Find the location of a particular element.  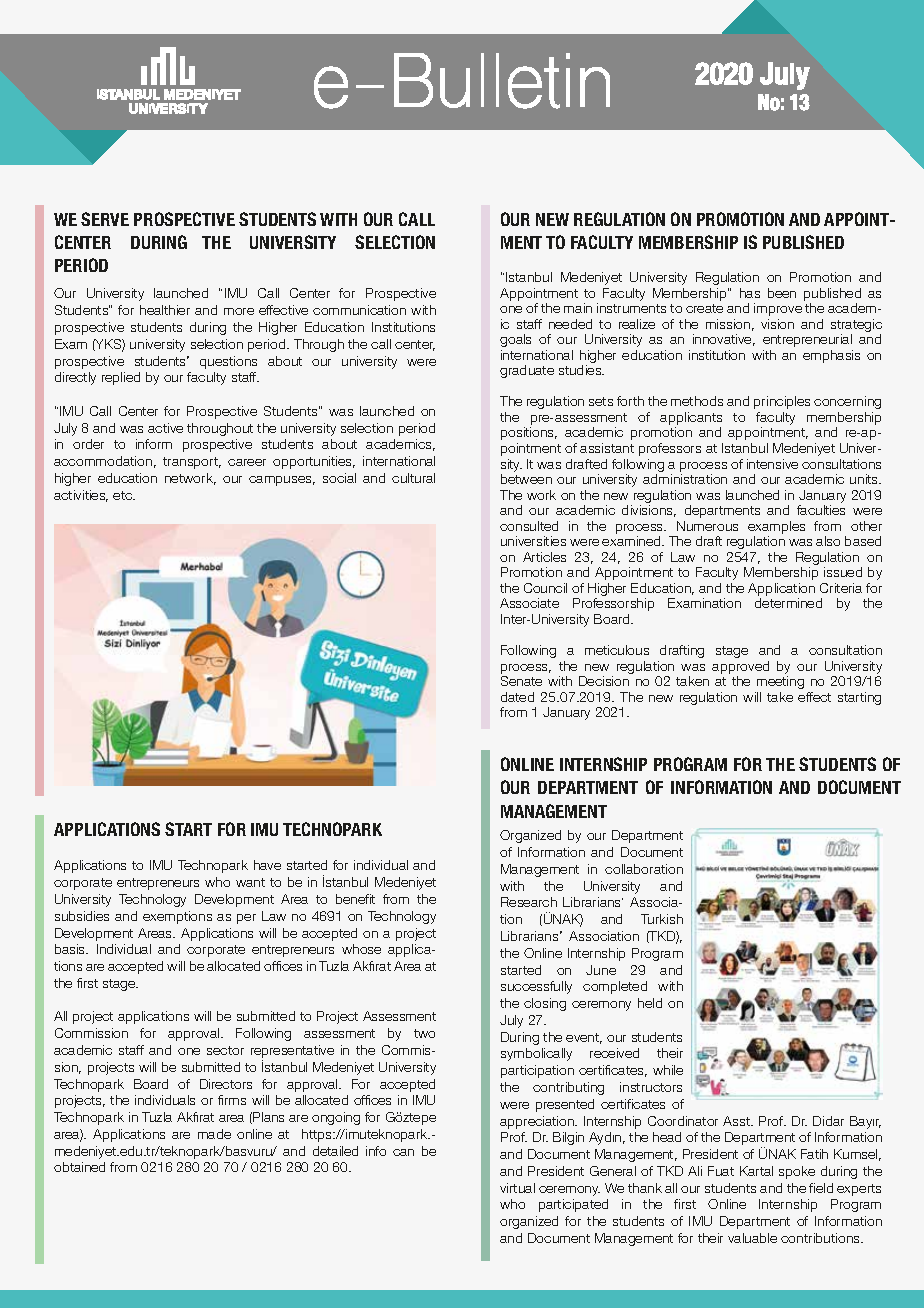

main is located at coordinates (578, 308).
